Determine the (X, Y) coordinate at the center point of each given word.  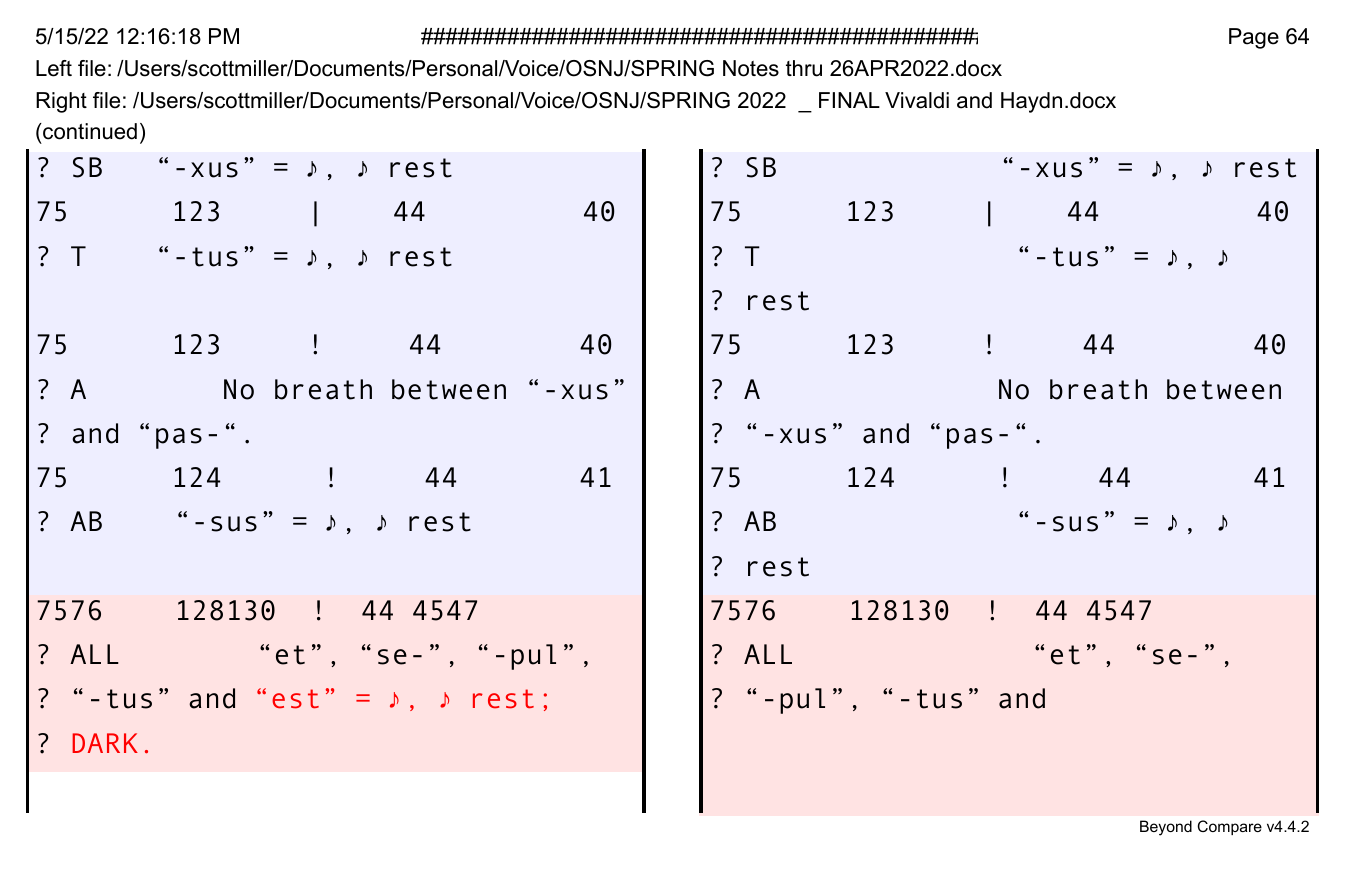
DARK (105, 743)
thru (804, 68)
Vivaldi (917, 100)
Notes (751, 68)
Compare (1230, 827)
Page (1254, 38)
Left (54, 68)
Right (61, 102)
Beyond (1166, 828)
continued (89, 131)
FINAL (849, 100)
